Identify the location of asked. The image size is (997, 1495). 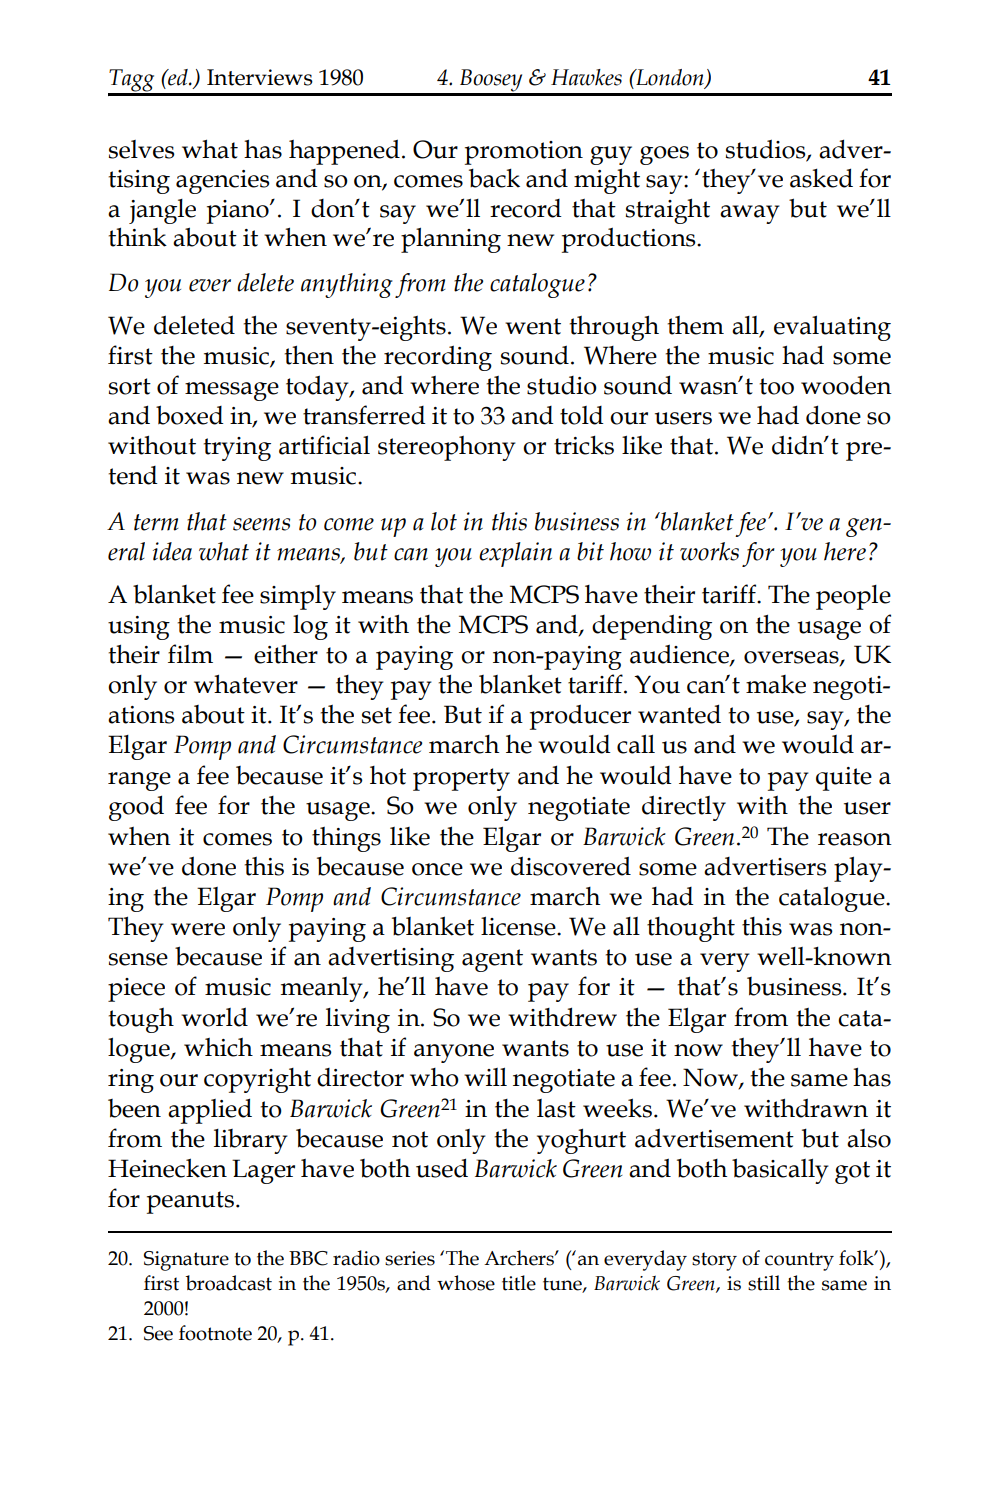
(821, 178).
